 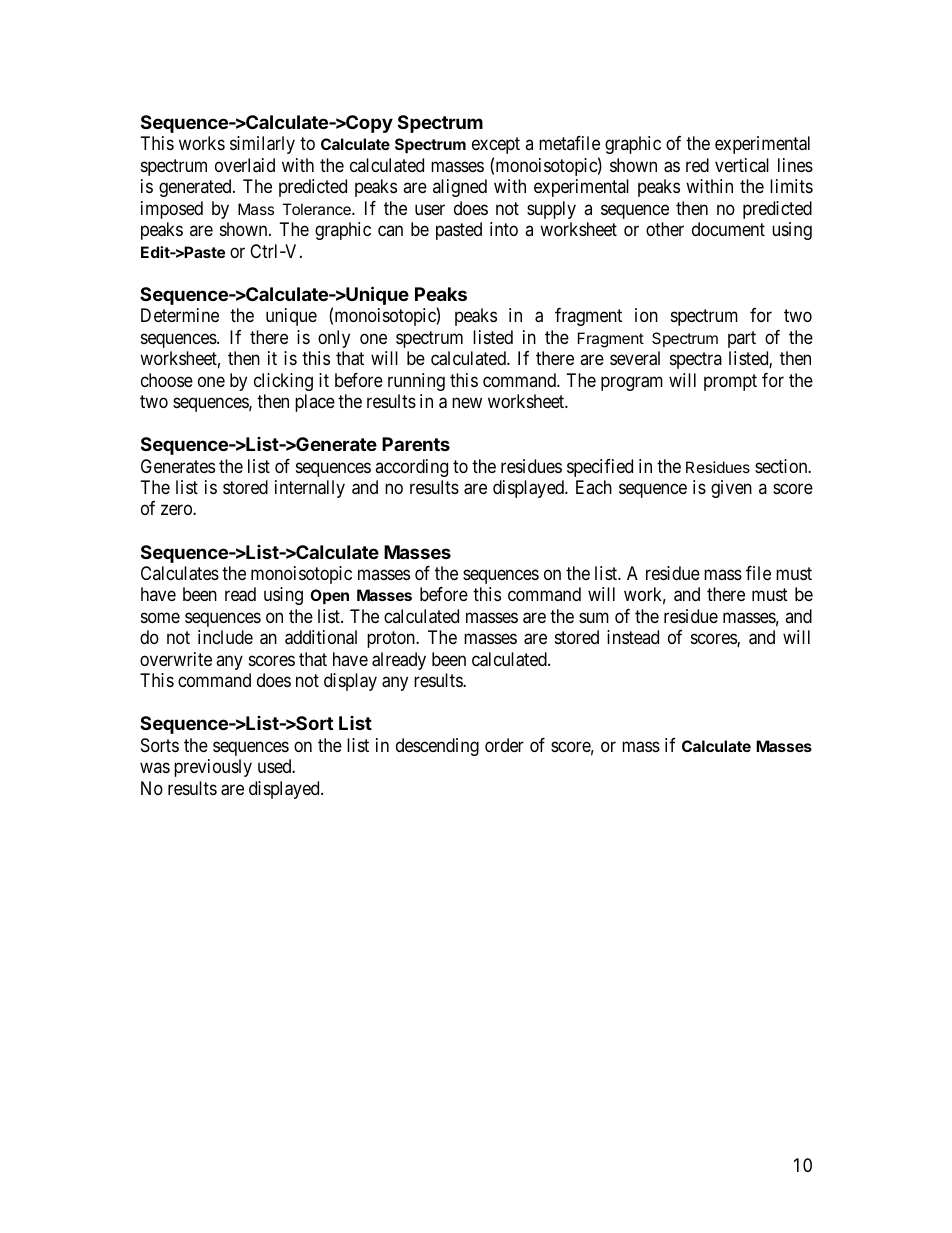 What do you see at coordinates (213, 768) in the page?
I see `previously` at bounding box center [213, 768].
